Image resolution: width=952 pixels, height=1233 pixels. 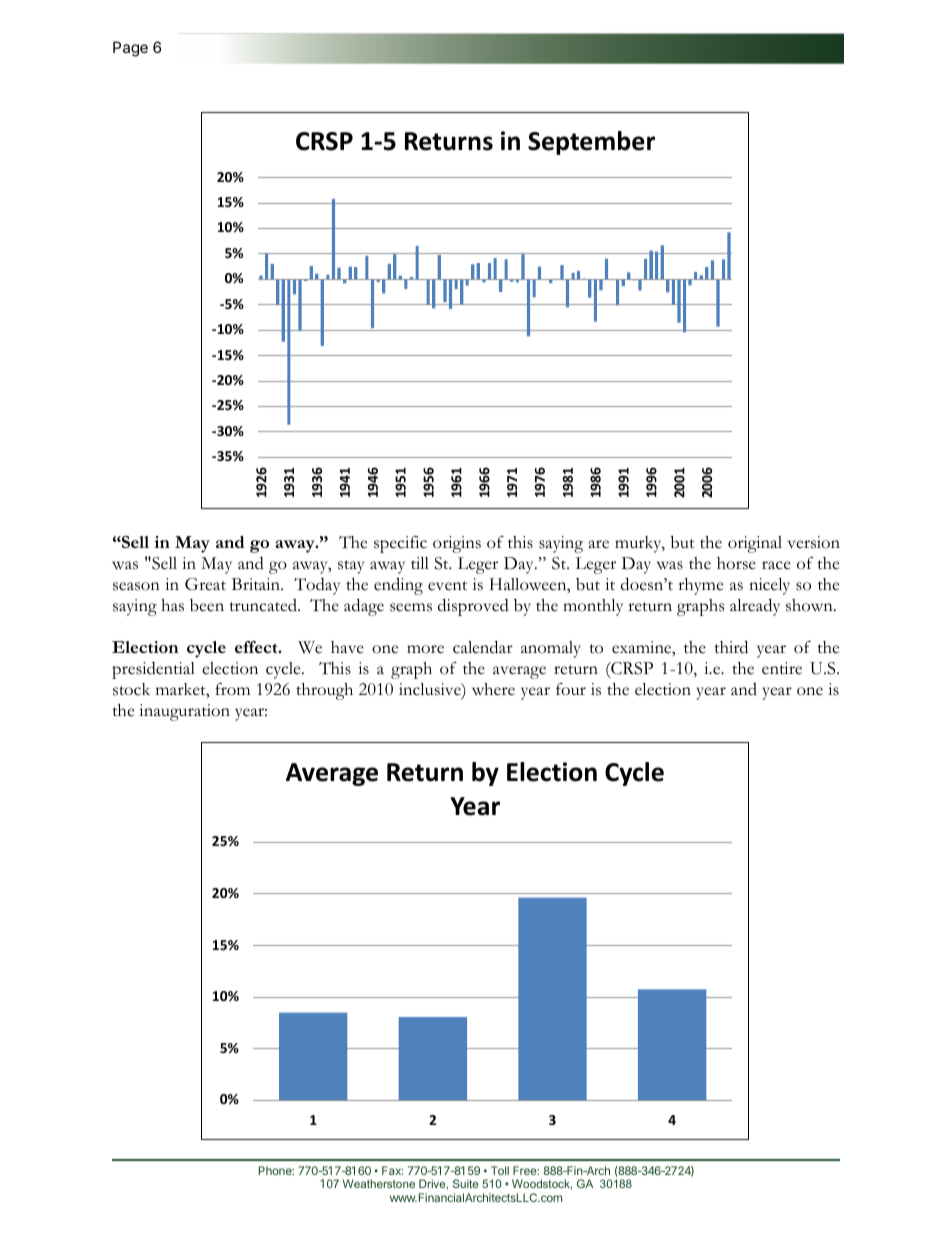 I want to click on entire, so click(x=782, y=668).
